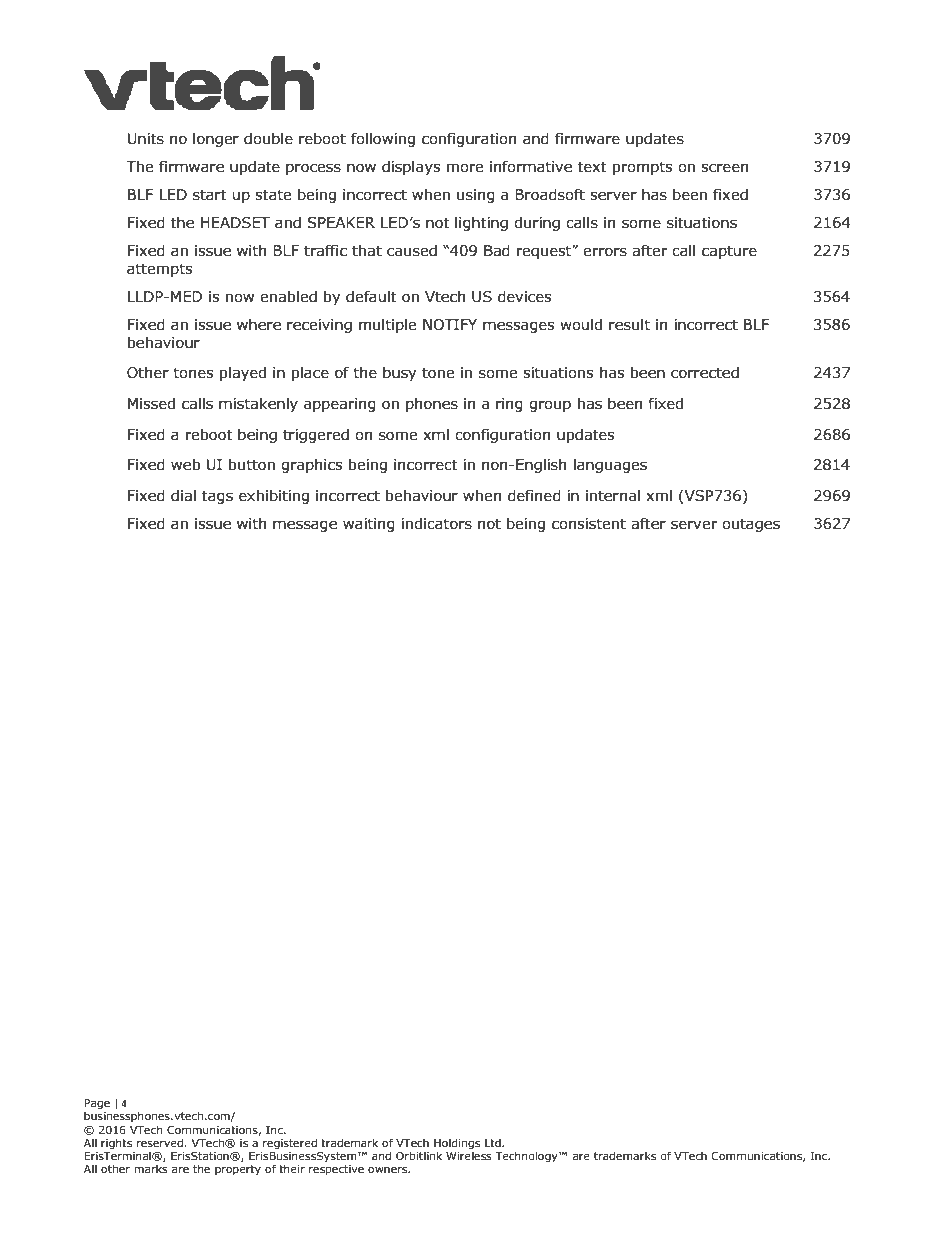 The height and width of the screenshot is (1233, 952). Describe the element at coordinates (751, 525) in the screenshot. I see `outages` at that location.
